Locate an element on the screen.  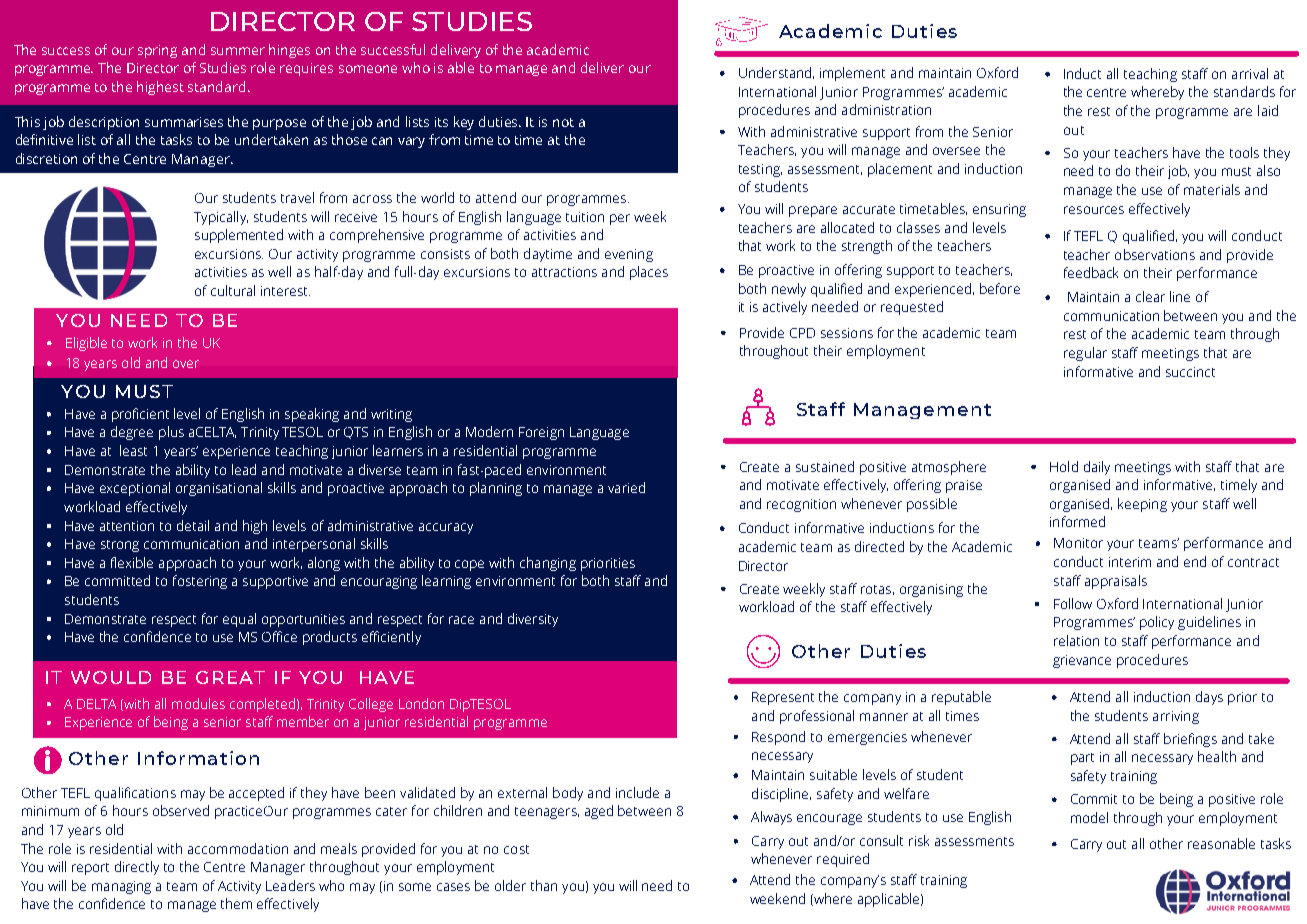
Eligible is located at coordinates (86, 344).
